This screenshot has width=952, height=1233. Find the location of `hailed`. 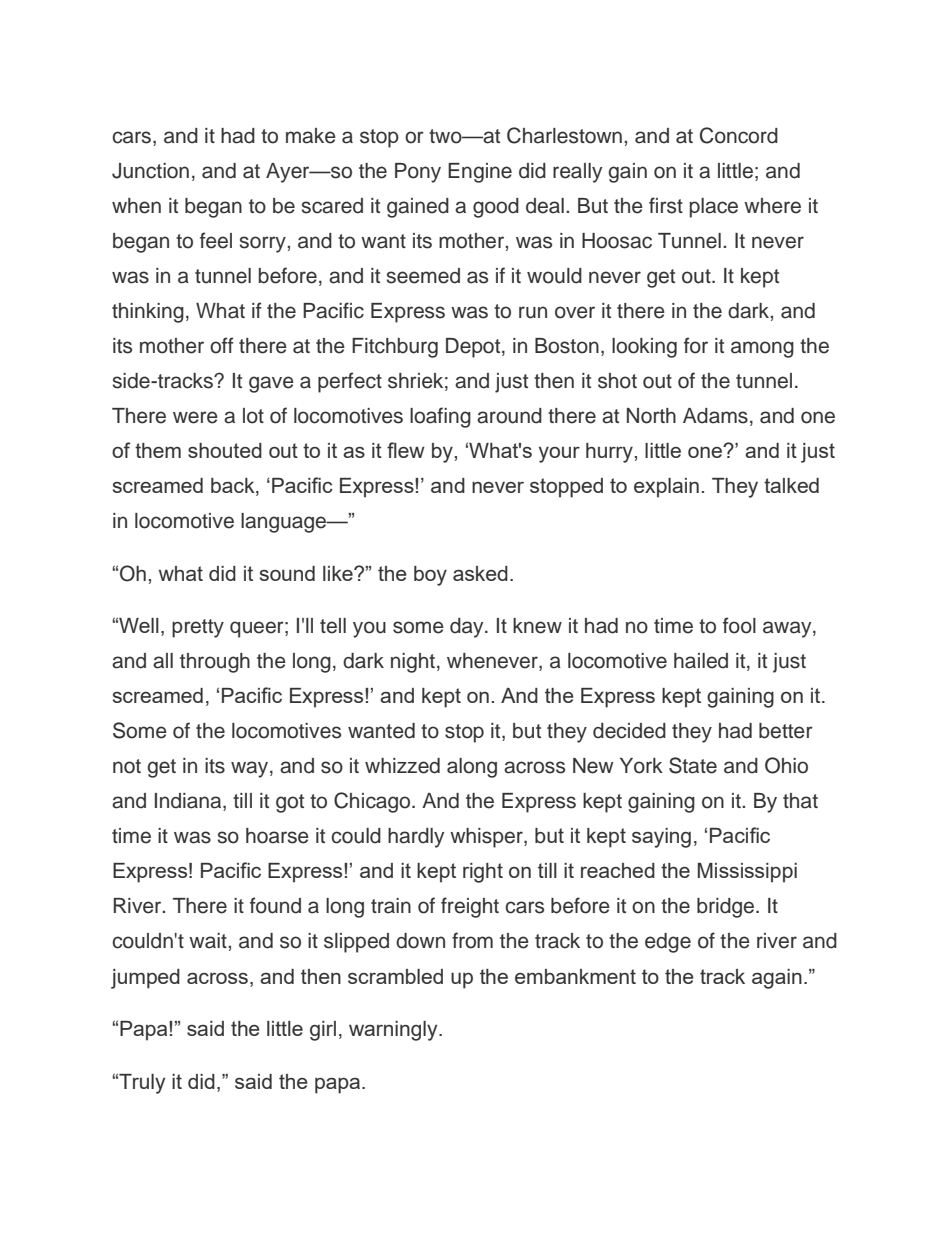

hailed is located at coordinates (701, 661).
